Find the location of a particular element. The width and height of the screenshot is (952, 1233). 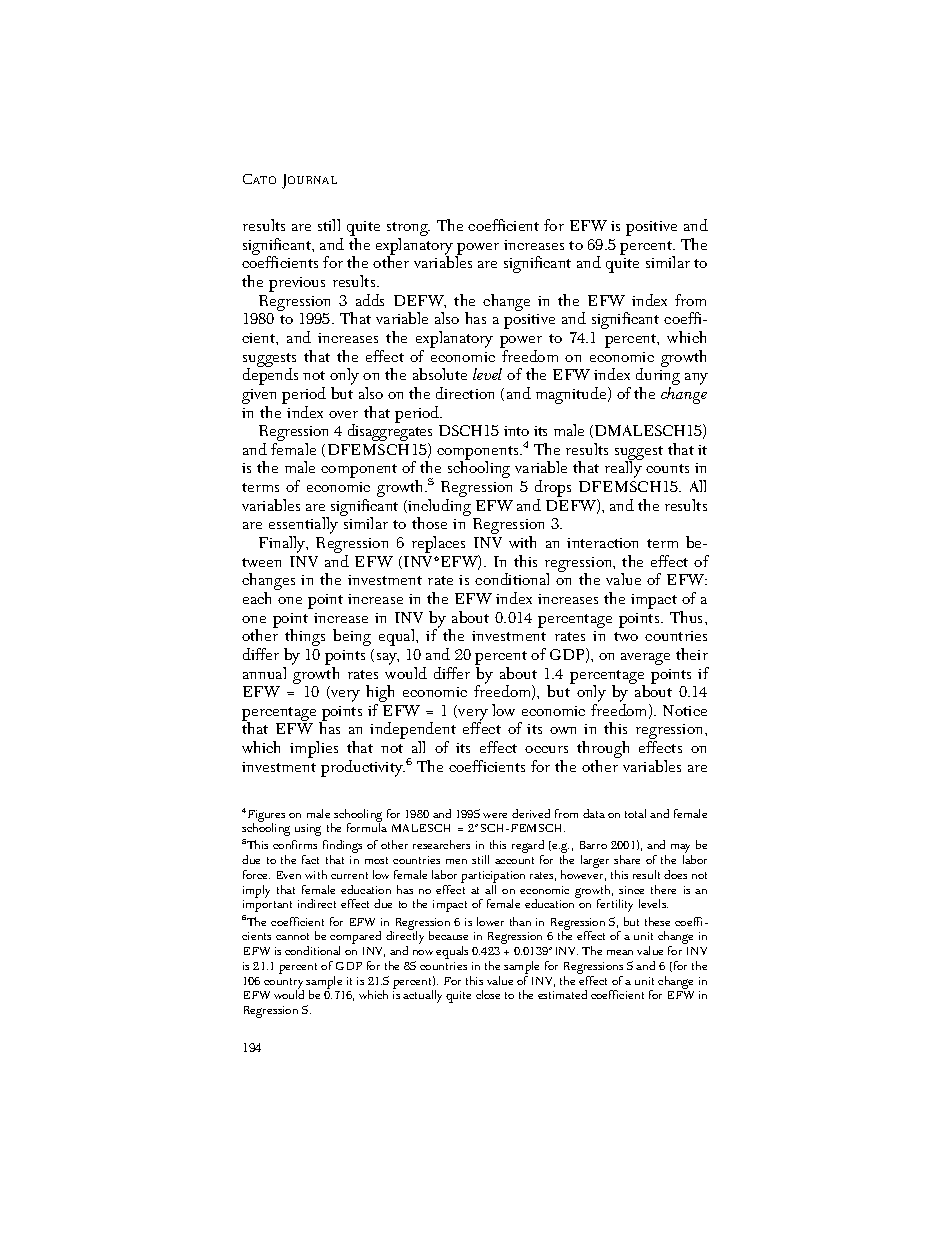

annual is located at coordinates (264, 673).
